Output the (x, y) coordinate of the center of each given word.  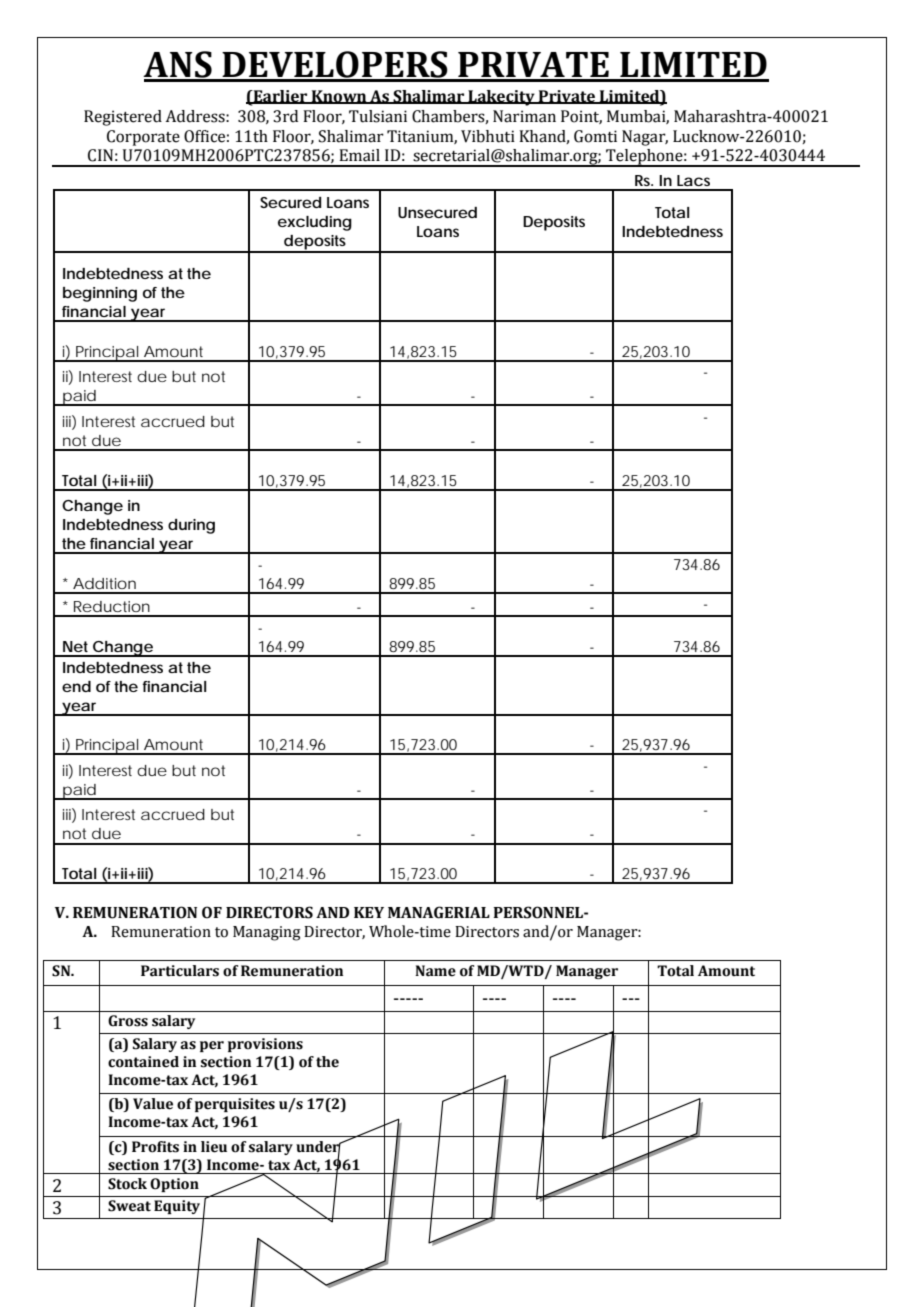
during (191, 526)
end (76, 686)
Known (339, 97)
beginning (100, 294)
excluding (315, 223)
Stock (127, 1184)
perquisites (235, 1105)
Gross (128, 1021)
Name (435, 971)
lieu (214, 1147)
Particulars (180, 971)
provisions (265, 1045)
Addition (104, 583)
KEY (369, 912)
